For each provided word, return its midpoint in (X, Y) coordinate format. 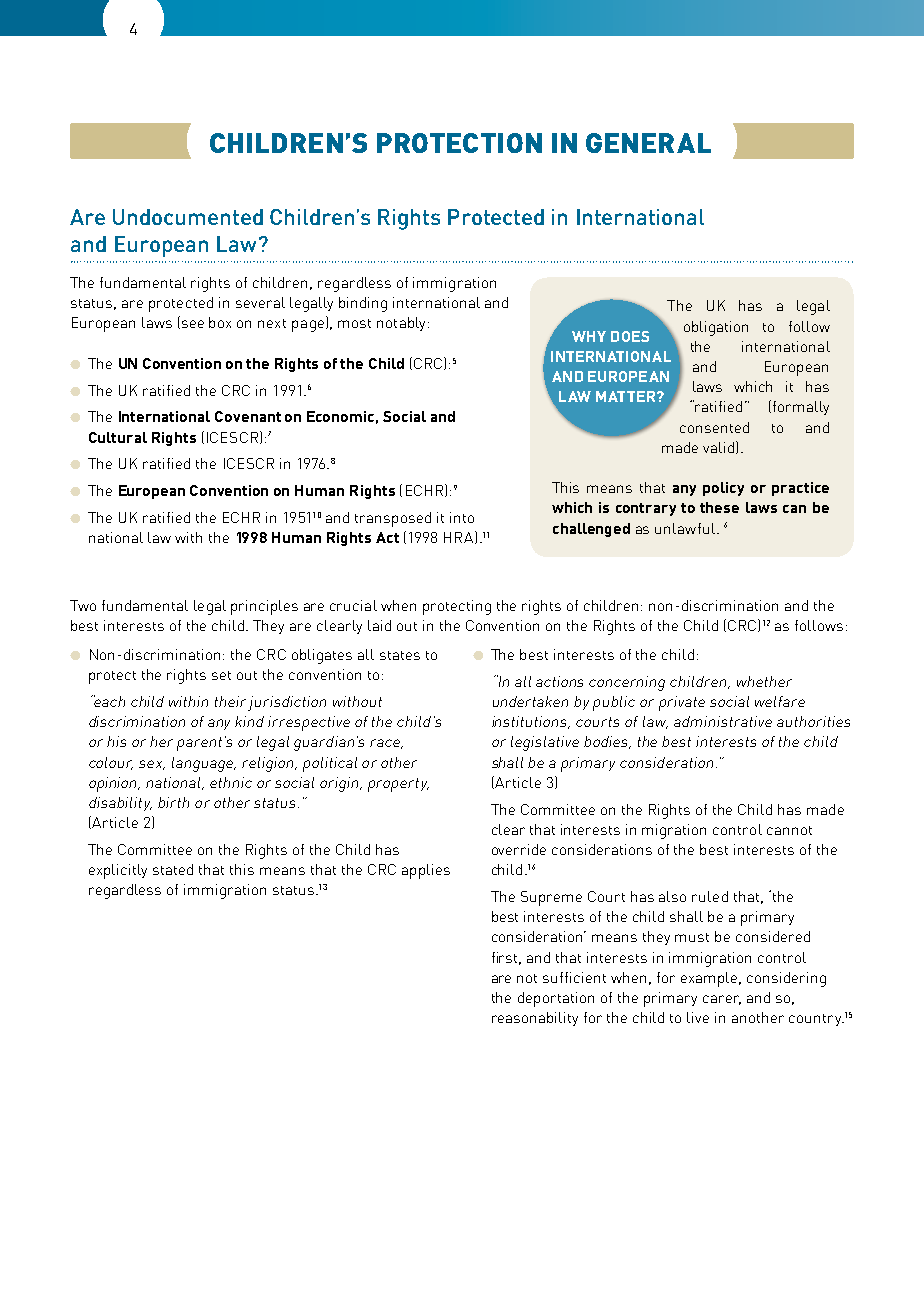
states (400, 655)
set (221, 675)
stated (173, 869)
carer (722, 1000)
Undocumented (188, 217)
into (462, 517)
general (648, 143)
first (506, 958)
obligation (716, 328)
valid (718, 447)
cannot (789, 830)
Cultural (118, 437)
